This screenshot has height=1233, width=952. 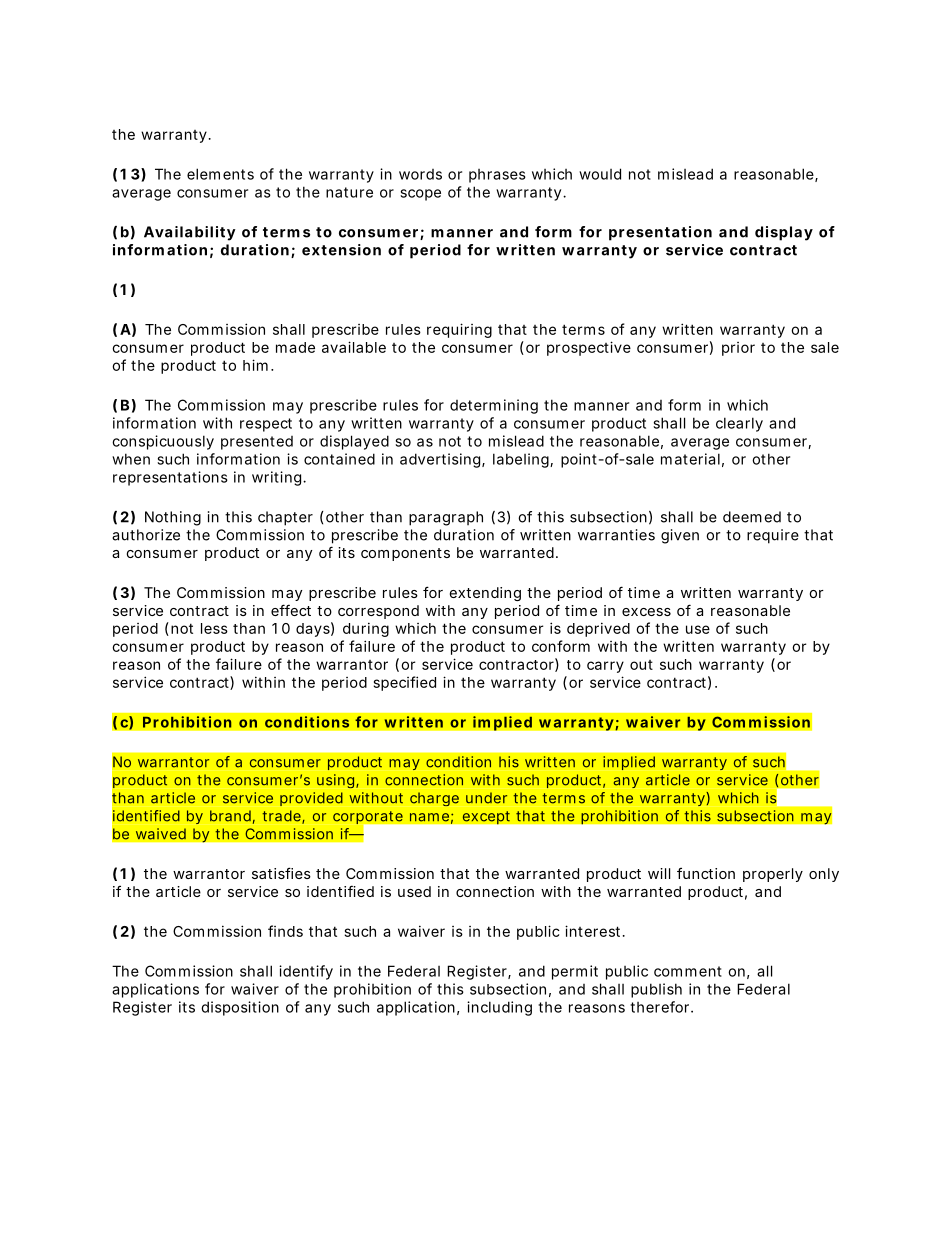 What do you see at coordinates (255, 365) in the screenshot?
I see `him` at bounding box center [255, 365].
